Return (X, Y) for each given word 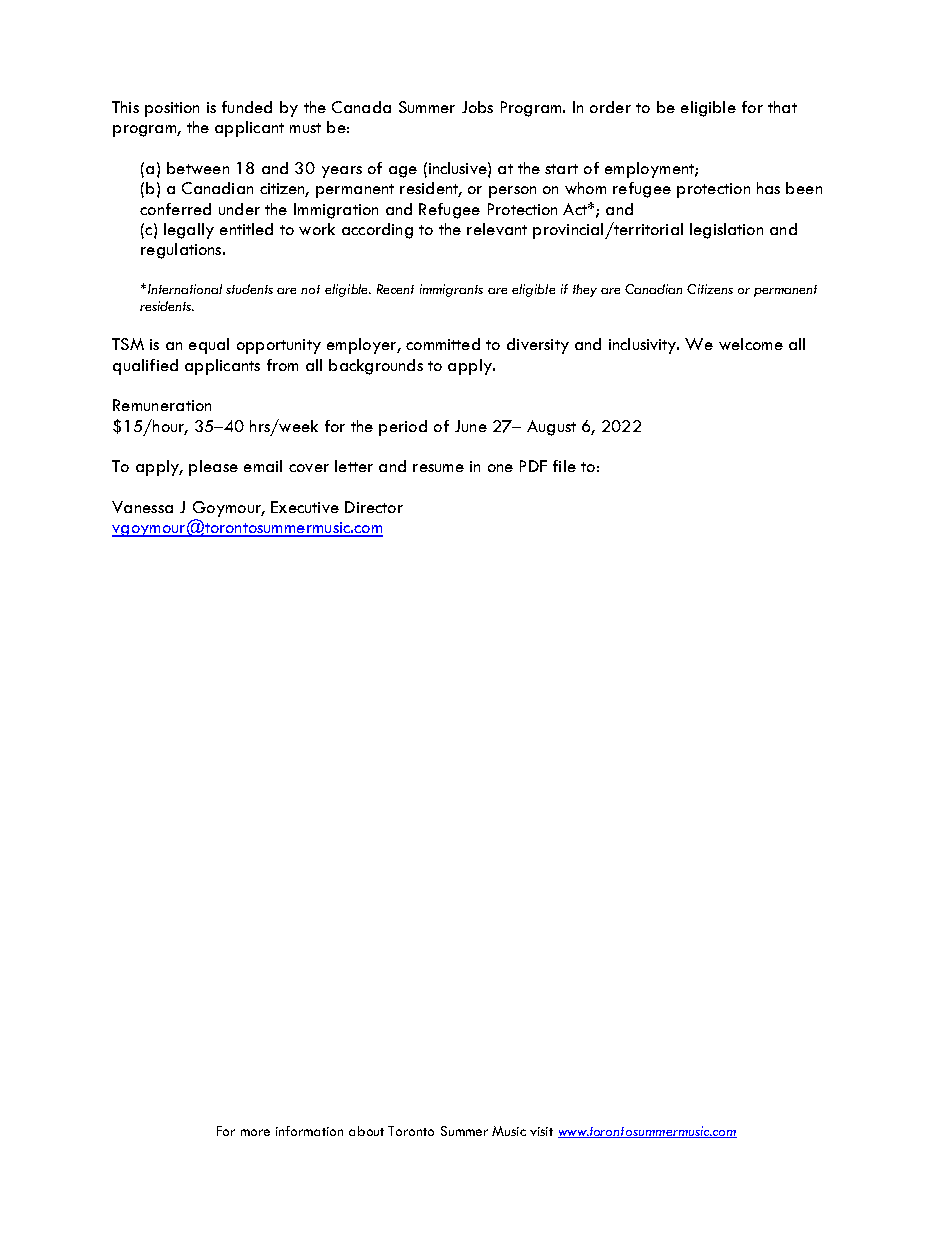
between (198, 168)
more (255, 1132)
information (309, 1131)
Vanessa (142, 507)
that (782, 107)
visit (541, 1131)
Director (374, 507)
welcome (751, 344)
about (366, 1131)
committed (443, 344)
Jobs (477, 107)
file (564, 466)
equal (209, 346)
